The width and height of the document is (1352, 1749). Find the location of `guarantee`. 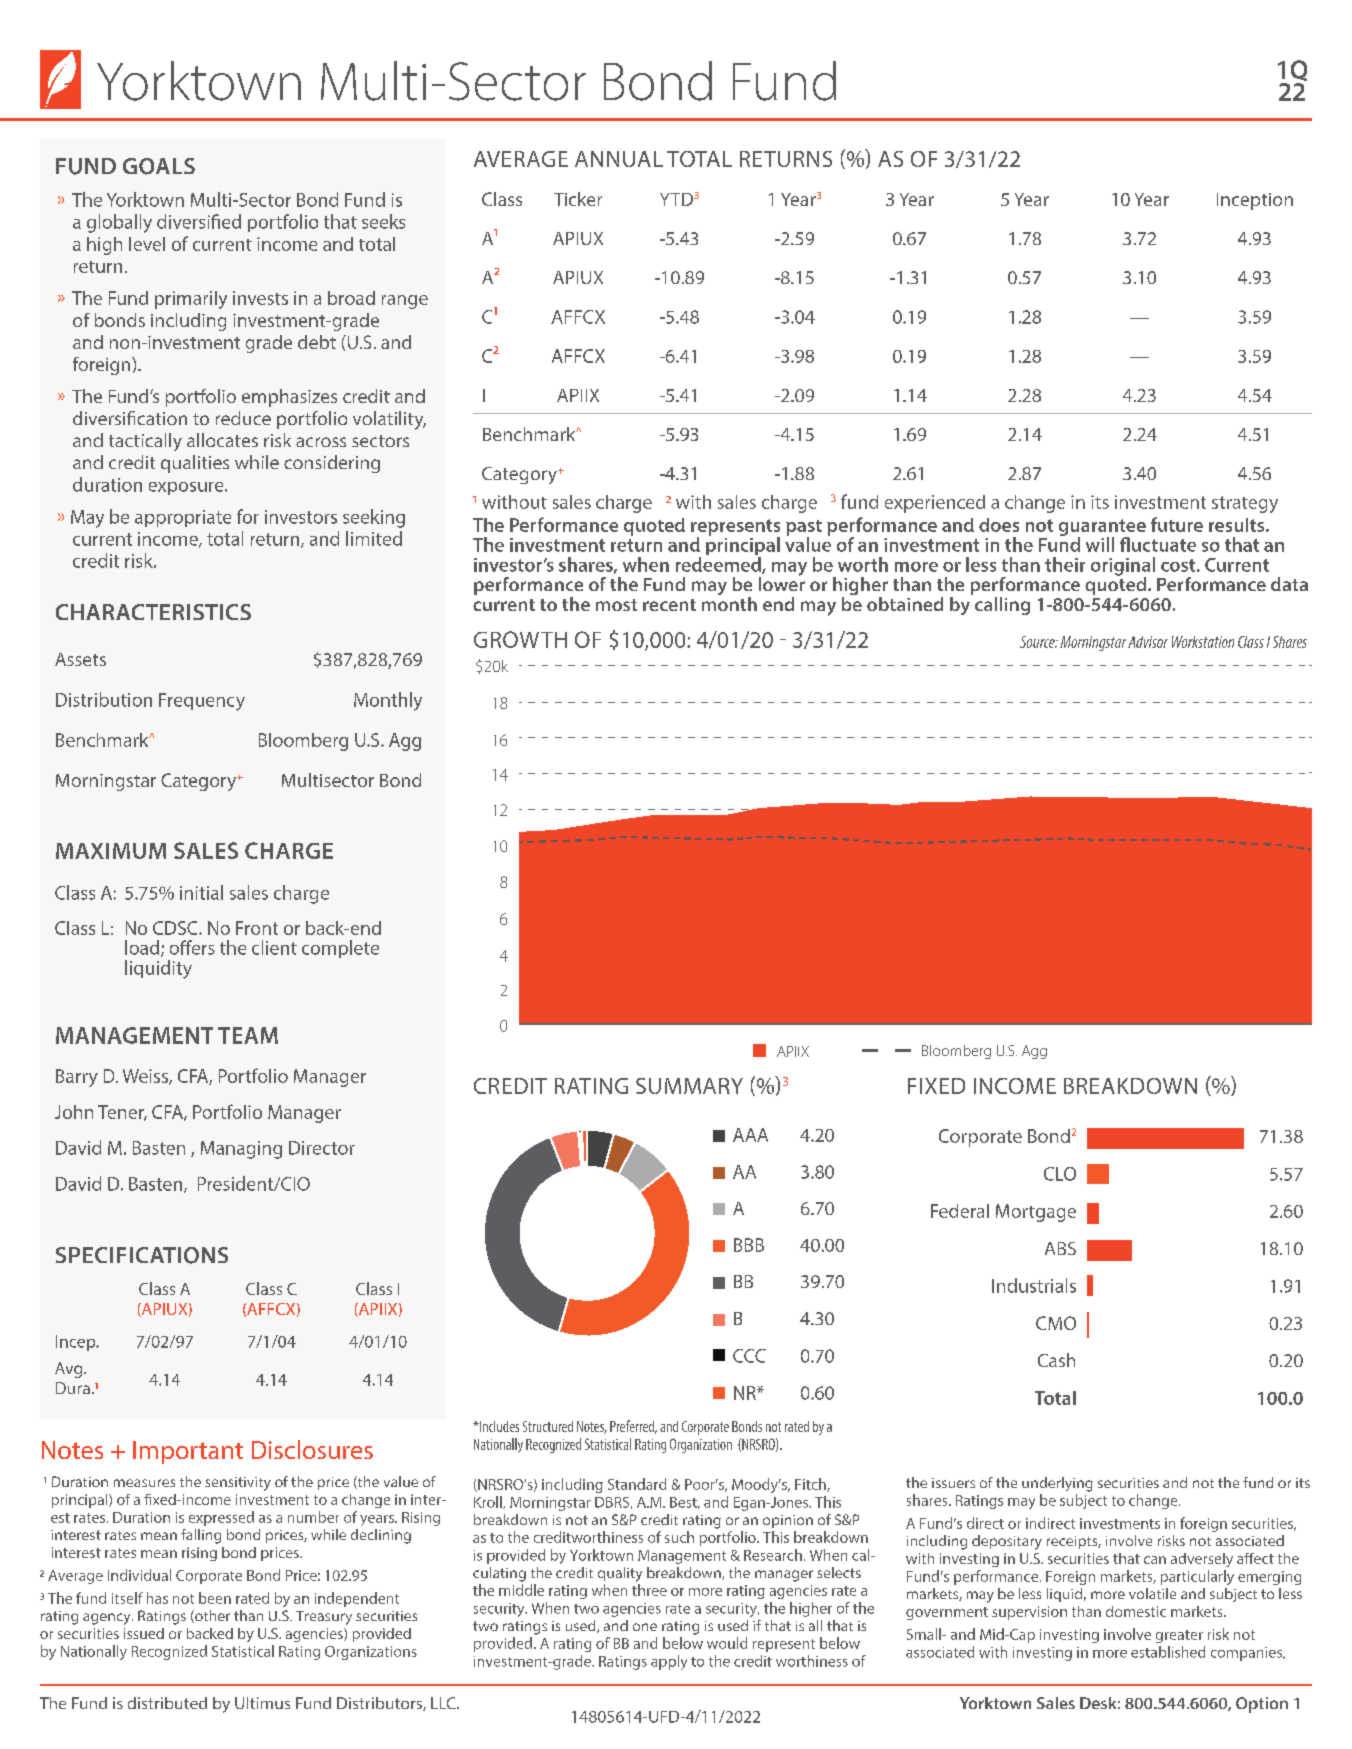

guarantee is located at coordinates (1102, 528).
